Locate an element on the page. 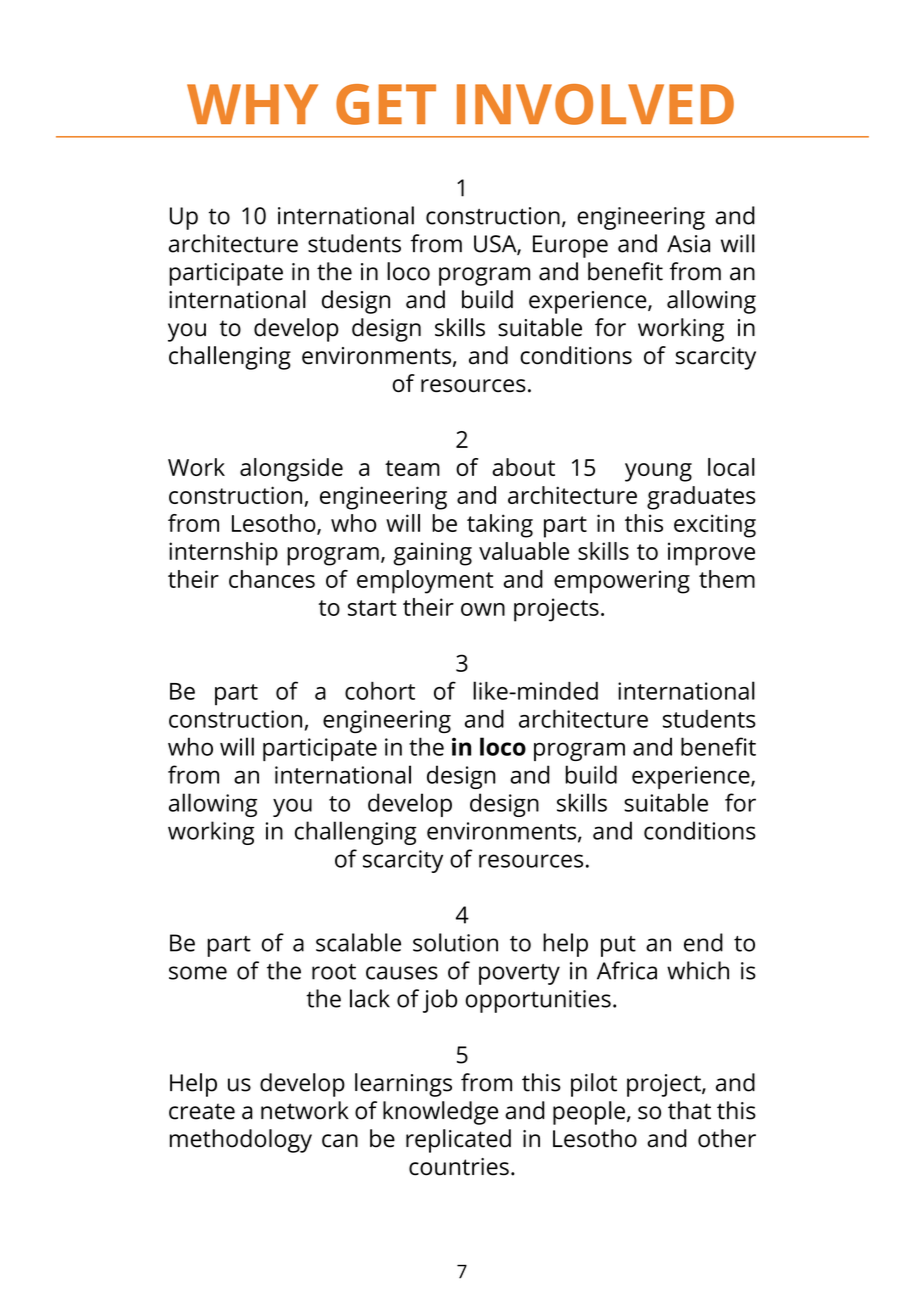 The width and height of the document is (924, 1308). methodology is located at coordinates (241, 1141).
